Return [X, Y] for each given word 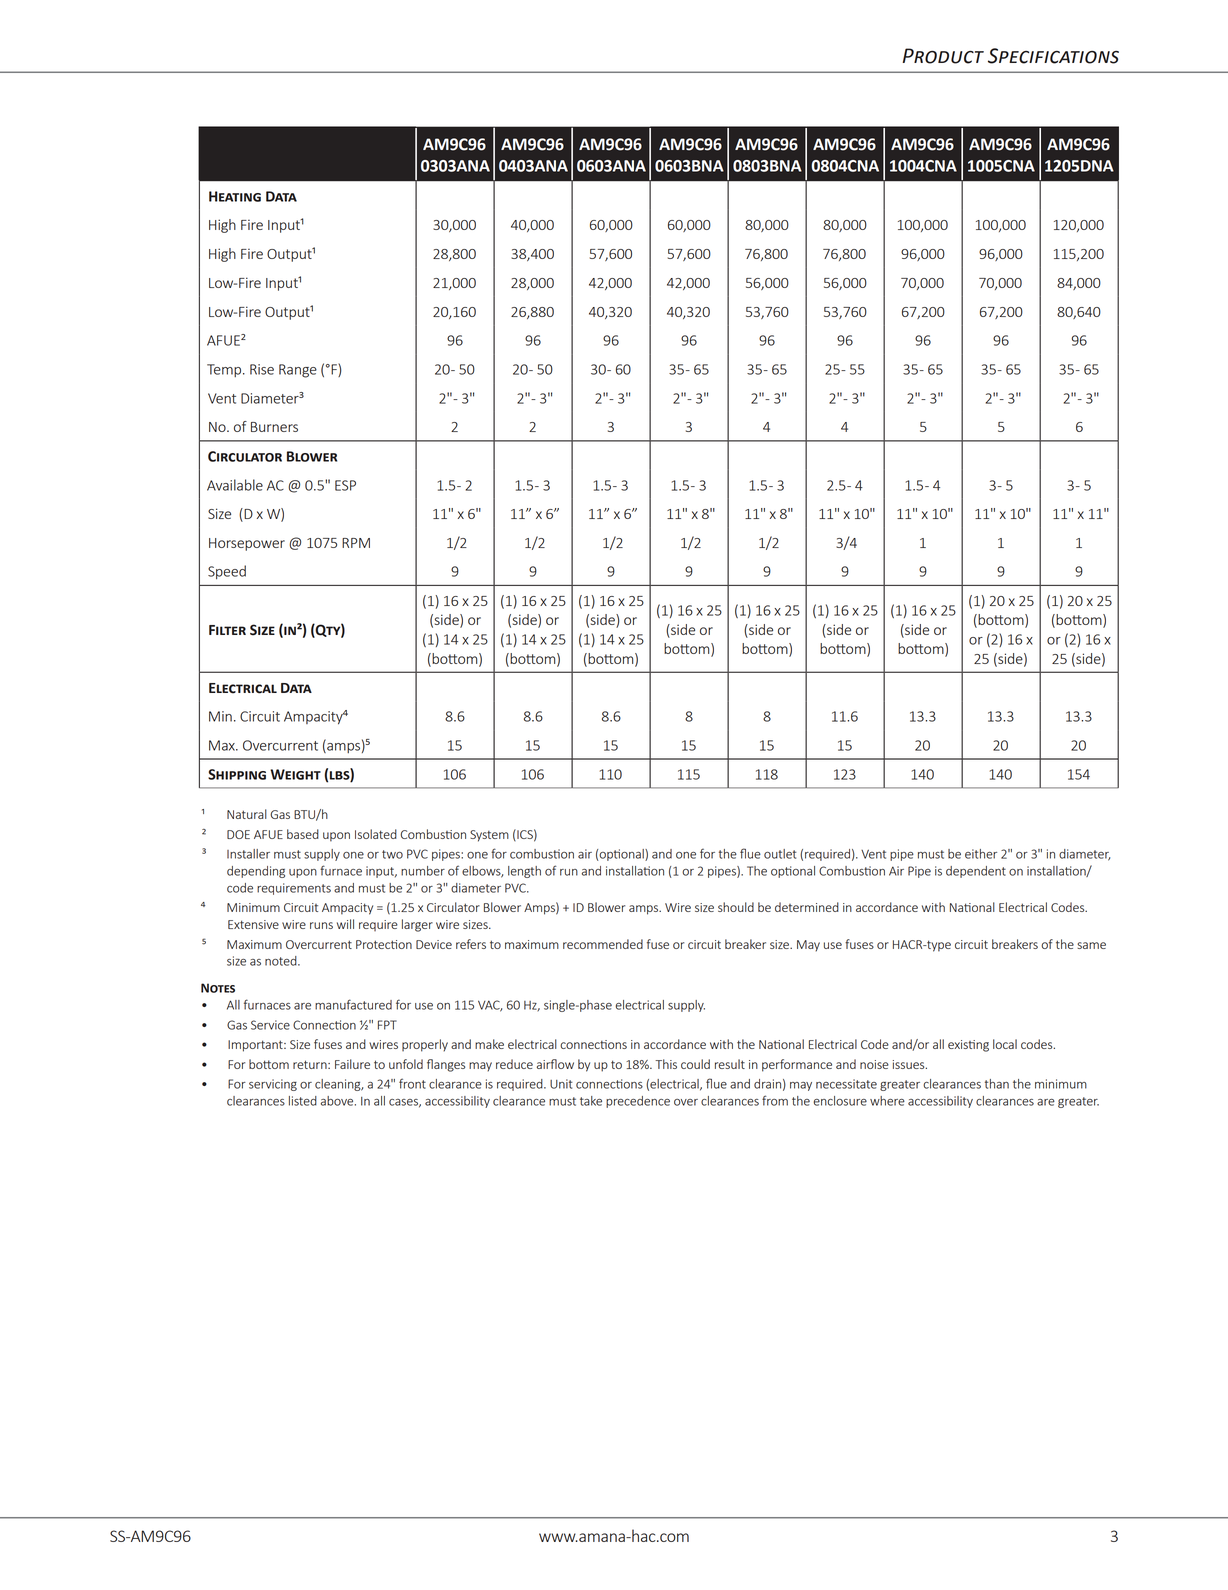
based [303, 834]
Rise [262, 369]
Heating [235, 196]
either [981, 854]
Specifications [1053, 56]
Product [943, 56]
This [666, 1064]
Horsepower [247, 544]
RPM [356, 543]
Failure [352, 1064]
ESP [345, 485]
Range [298, 371]
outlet [780, 854]
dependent [976, 872]
